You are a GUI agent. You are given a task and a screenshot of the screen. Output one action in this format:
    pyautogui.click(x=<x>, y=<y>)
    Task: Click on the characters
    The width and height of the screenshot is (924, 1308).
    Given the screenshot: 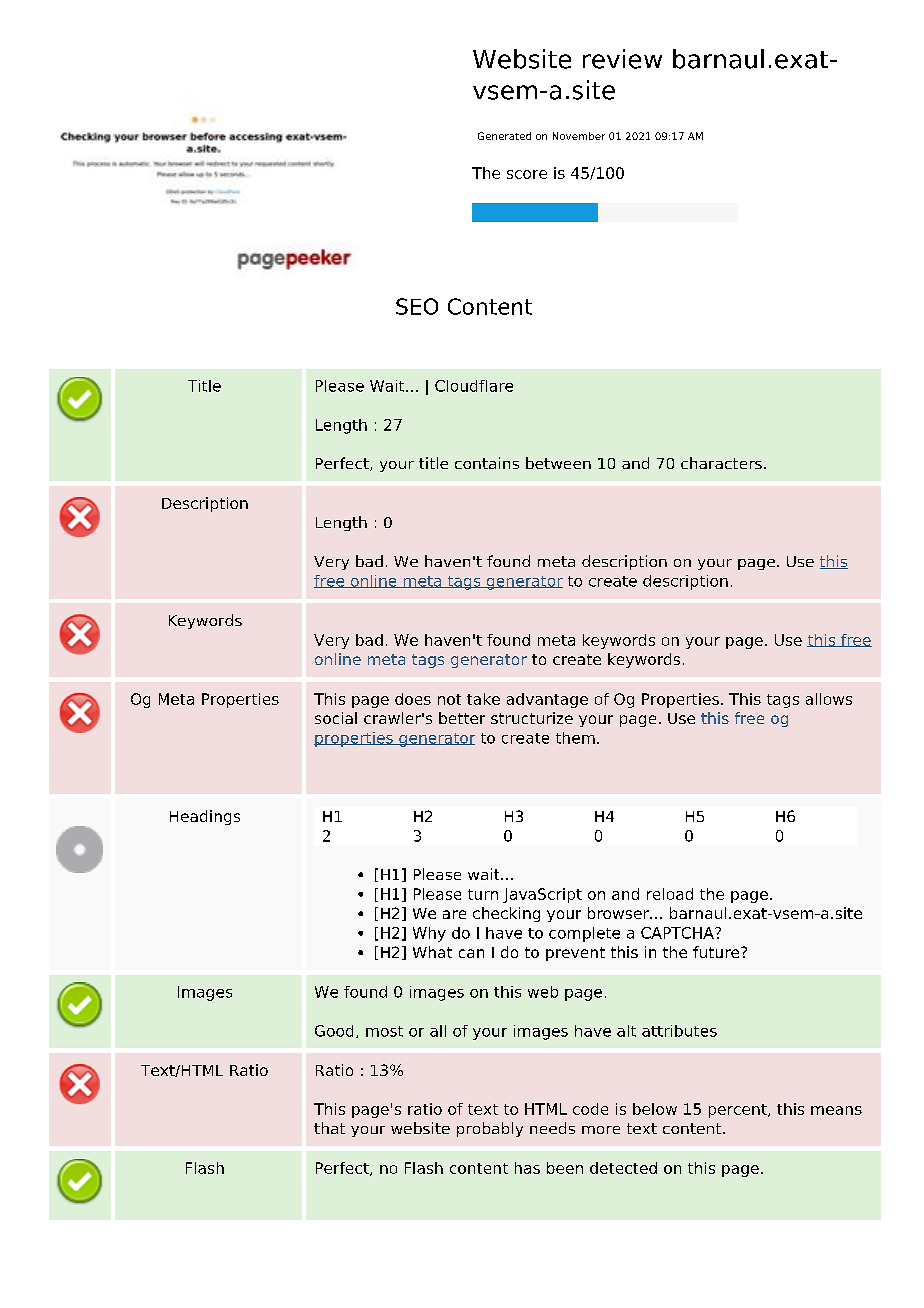 What is the action you would take?
    pyautogui.click(x=721, y=463)
